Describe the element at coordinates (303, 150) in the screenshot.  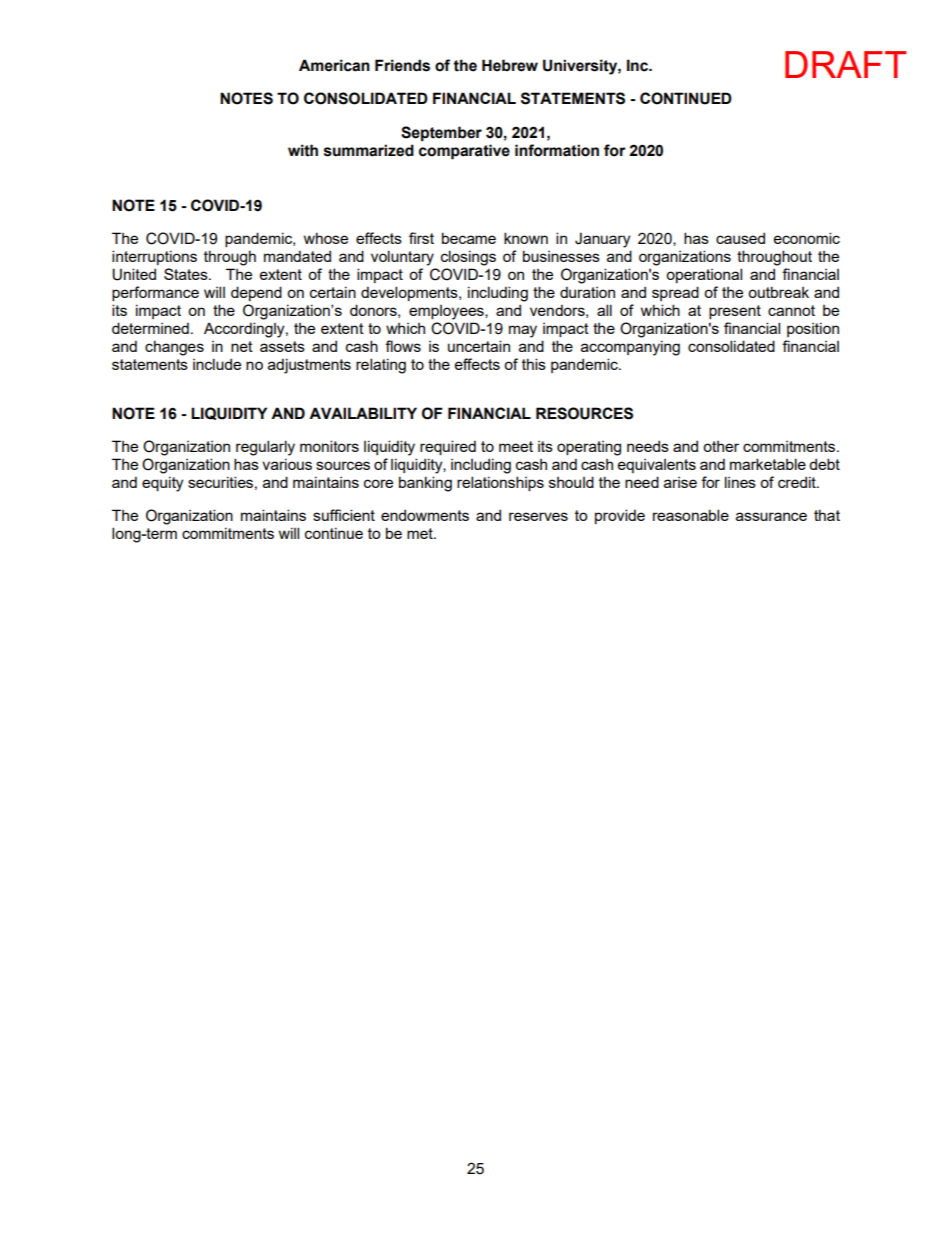
I see `with` at that location.
